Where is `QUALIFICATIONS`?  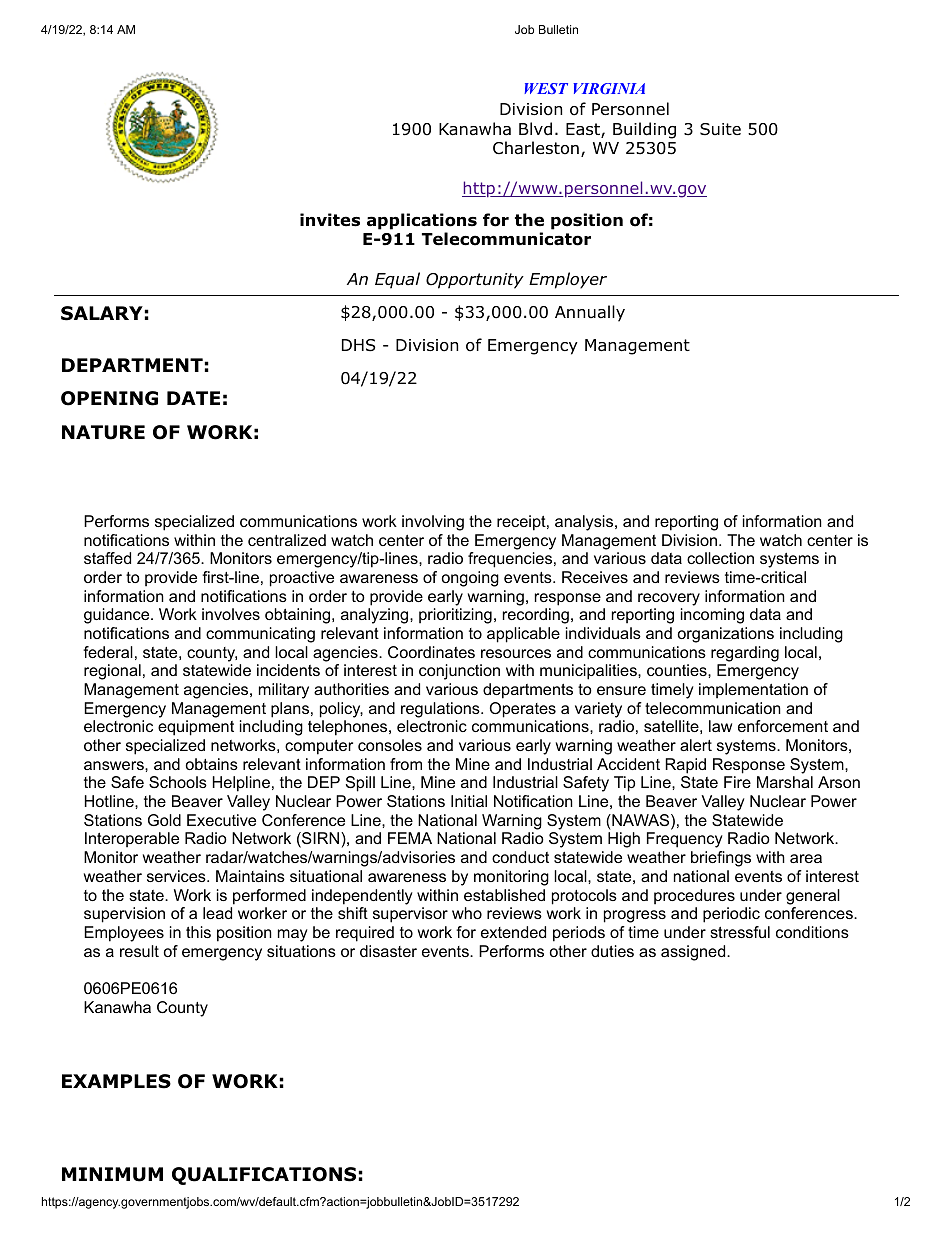
QUALIFICATIONS is located at coordinates (264, 1176).
